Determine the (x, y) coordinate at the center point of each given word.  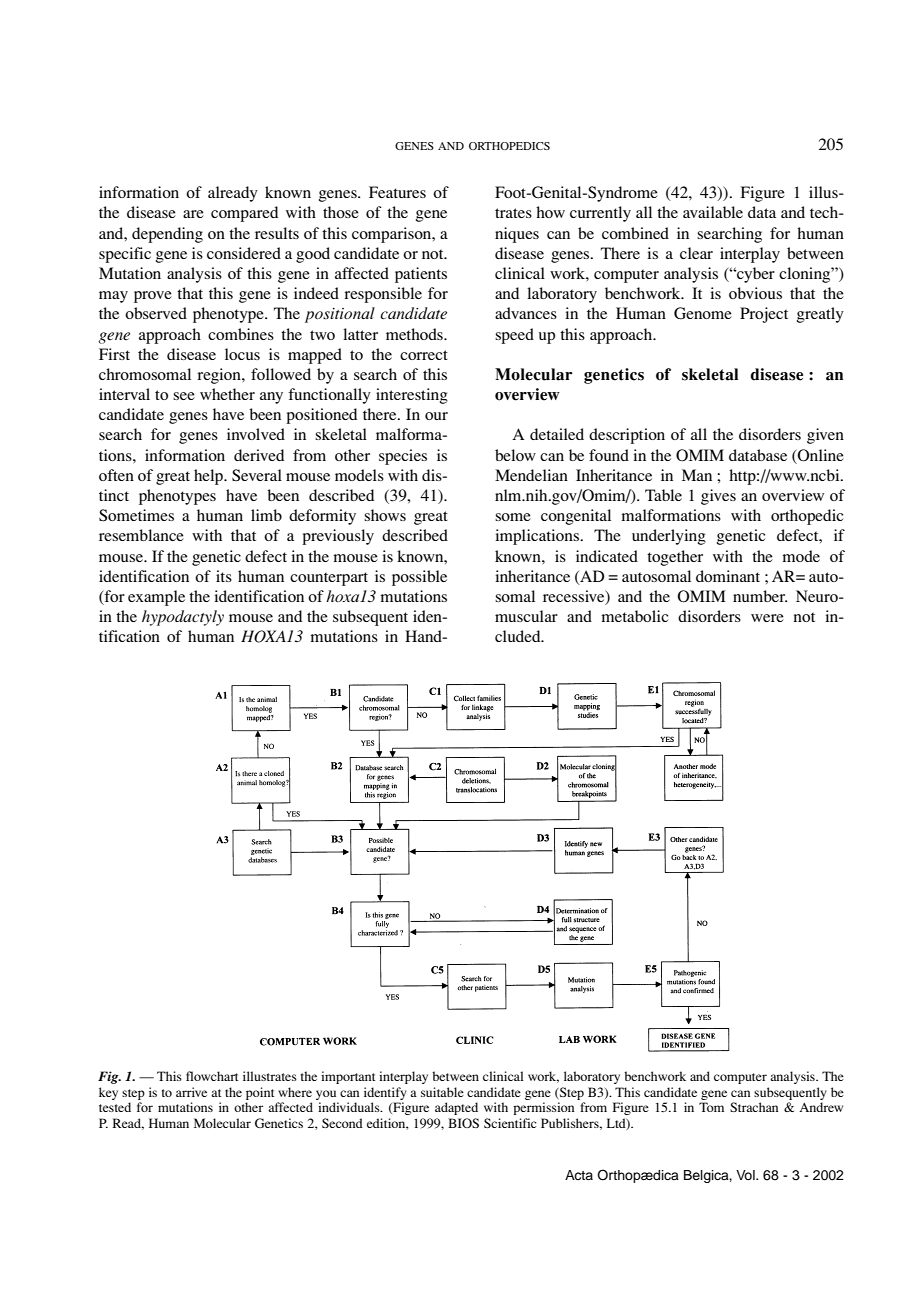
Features (397, 192)
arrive (191, 1092)
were (767, 618)
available (713, 212)
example (156, 598)
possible (419, 578)
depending (167, 235)
